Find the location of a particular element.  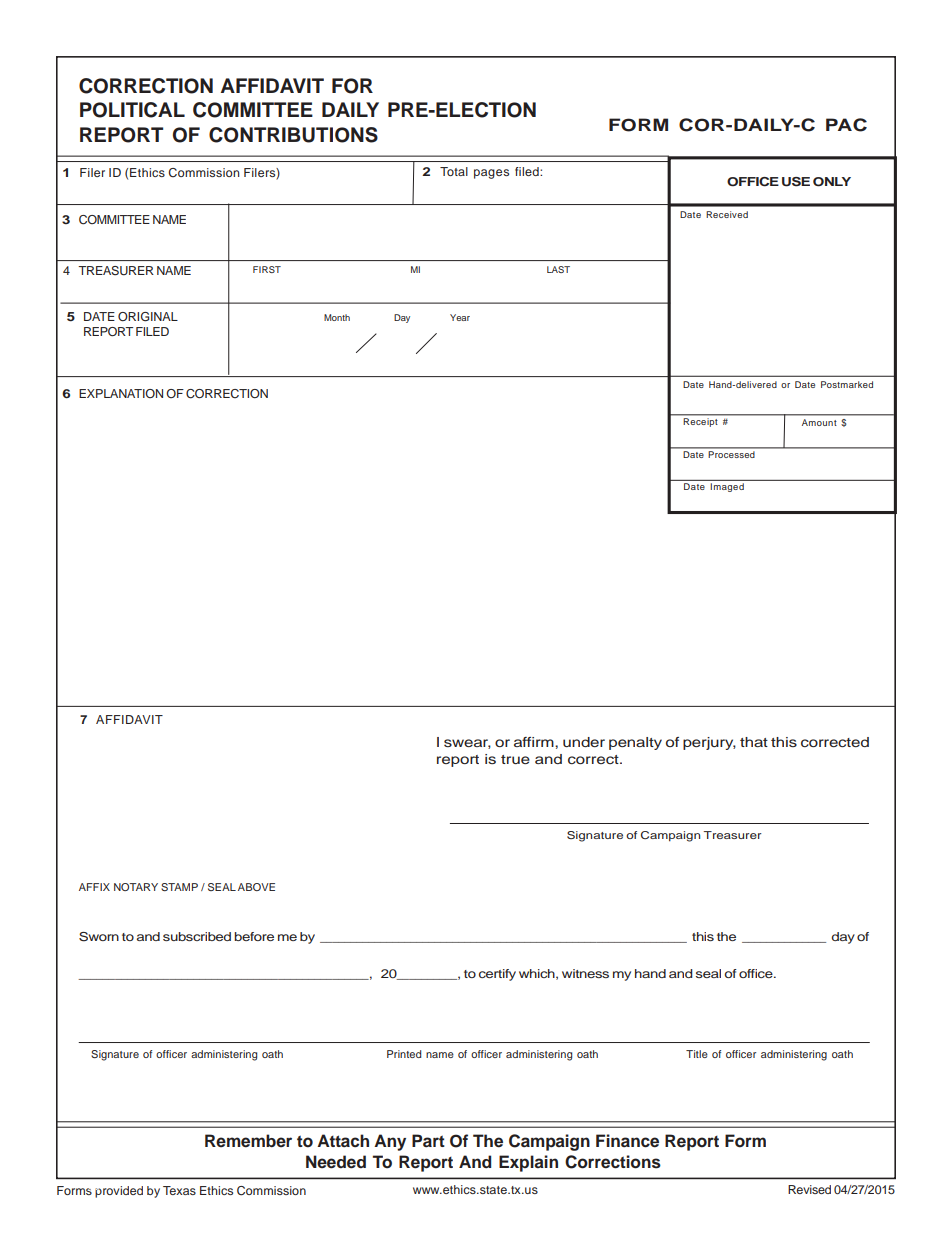

swear is located at coordinates (467, 744).
